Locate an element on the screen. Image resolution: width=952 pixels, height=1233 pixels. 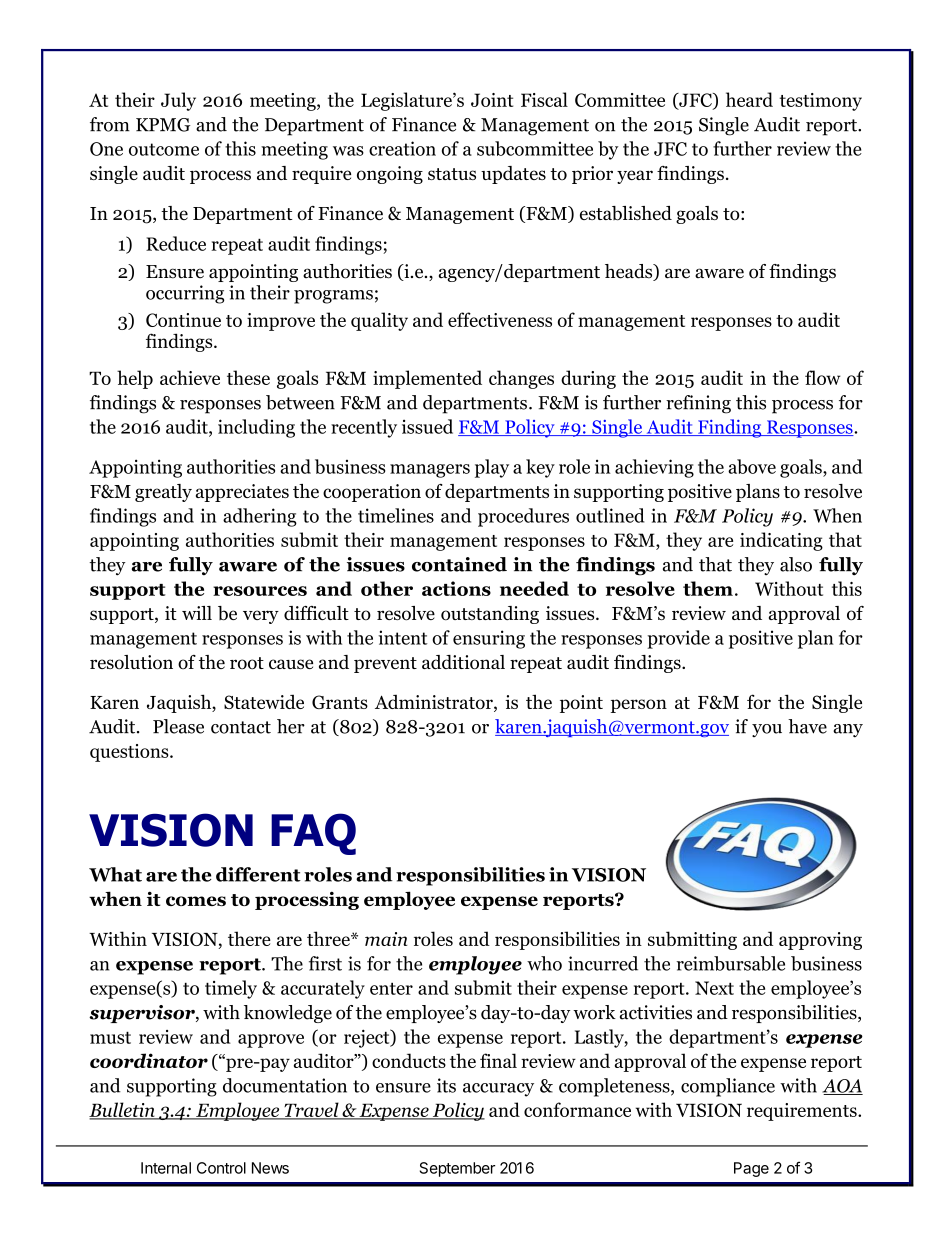
Joint is located at coordinates (492, 100).
